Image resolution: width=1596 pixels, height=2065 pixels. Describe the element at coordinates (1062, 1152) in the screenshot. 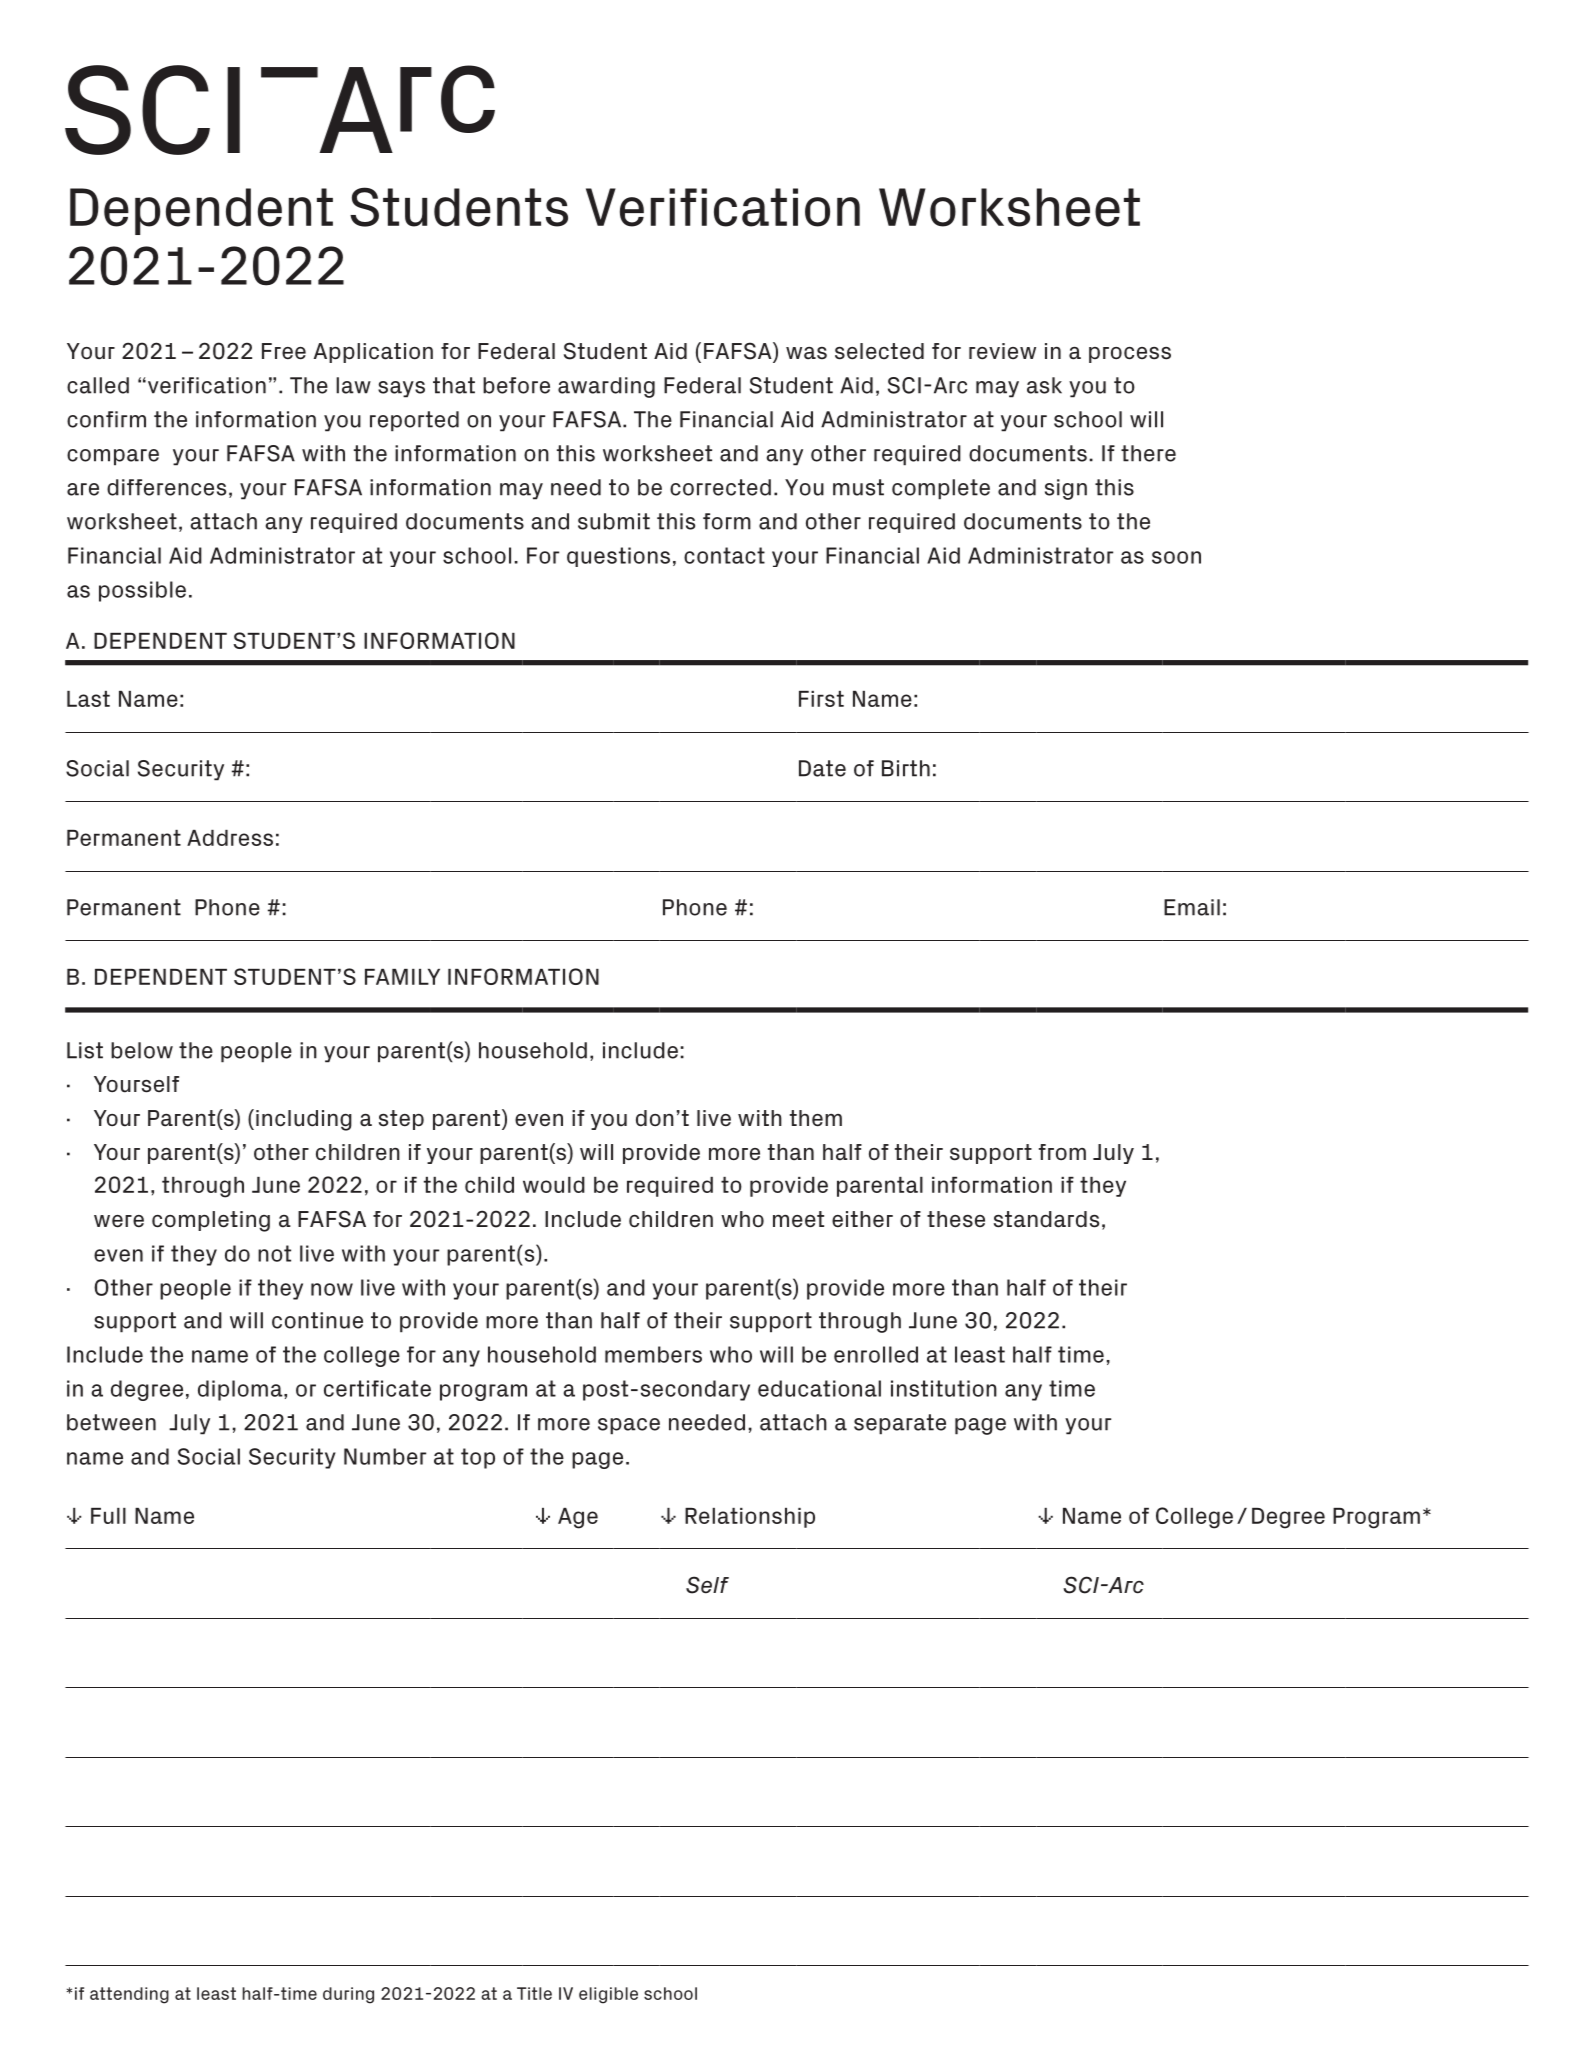

I see `from` at that location.
